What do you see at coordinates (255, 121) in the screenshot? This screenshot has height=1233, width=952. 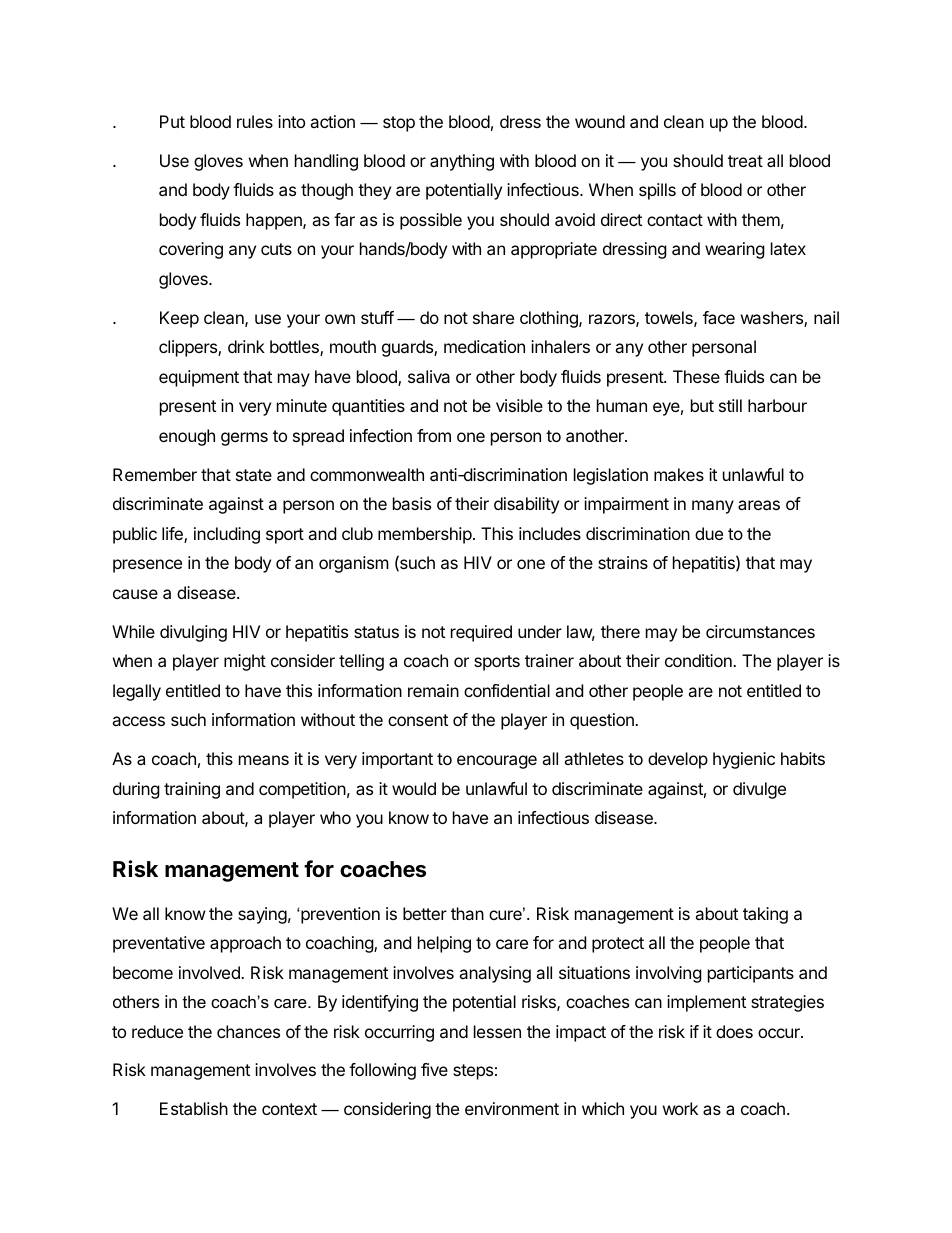 I see `rules` at bounding box center [255, 121].
